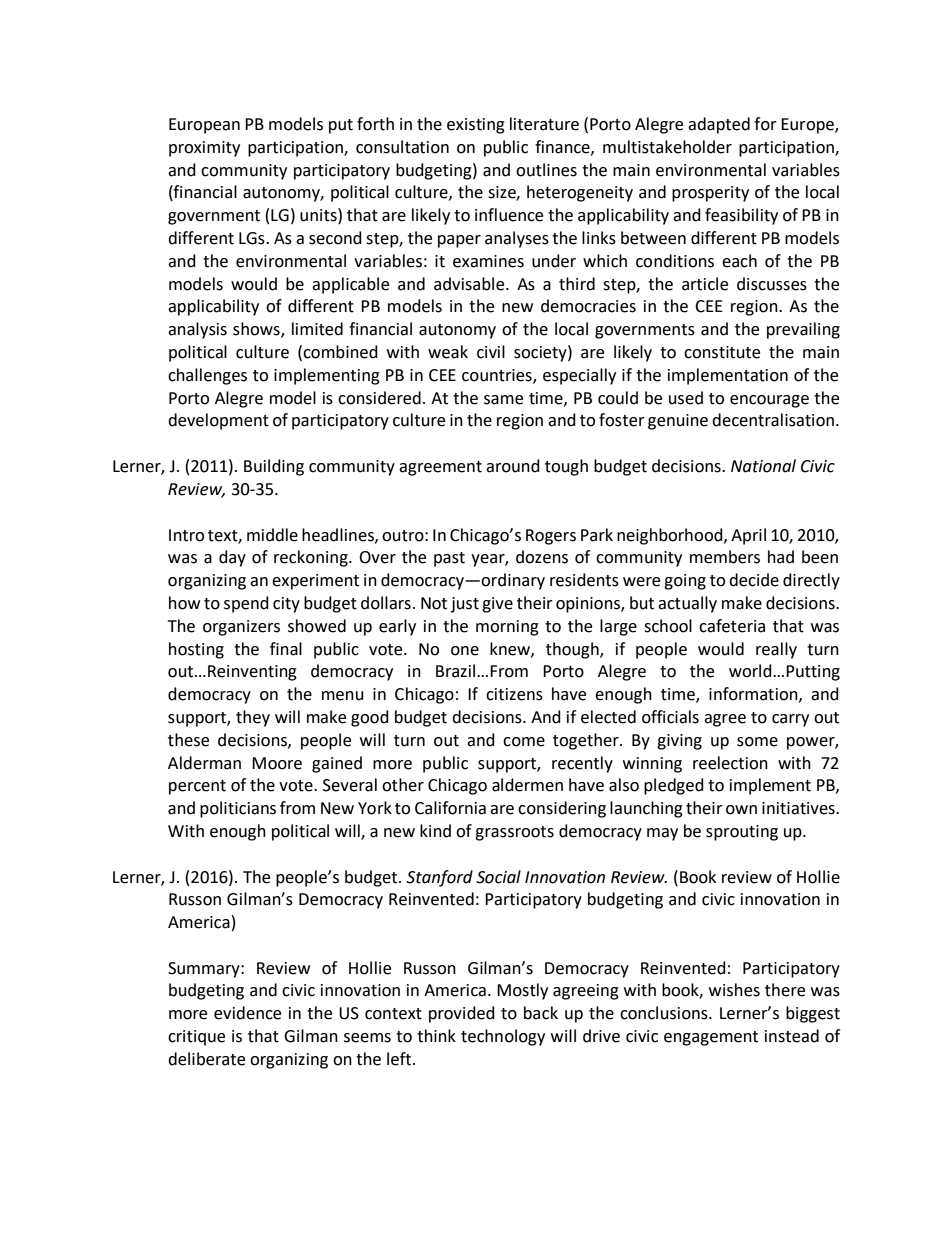 The height and width of the image is (1233, 952). Describe the element at coordinates (757, 742) in the image. I see `some` at that location.
